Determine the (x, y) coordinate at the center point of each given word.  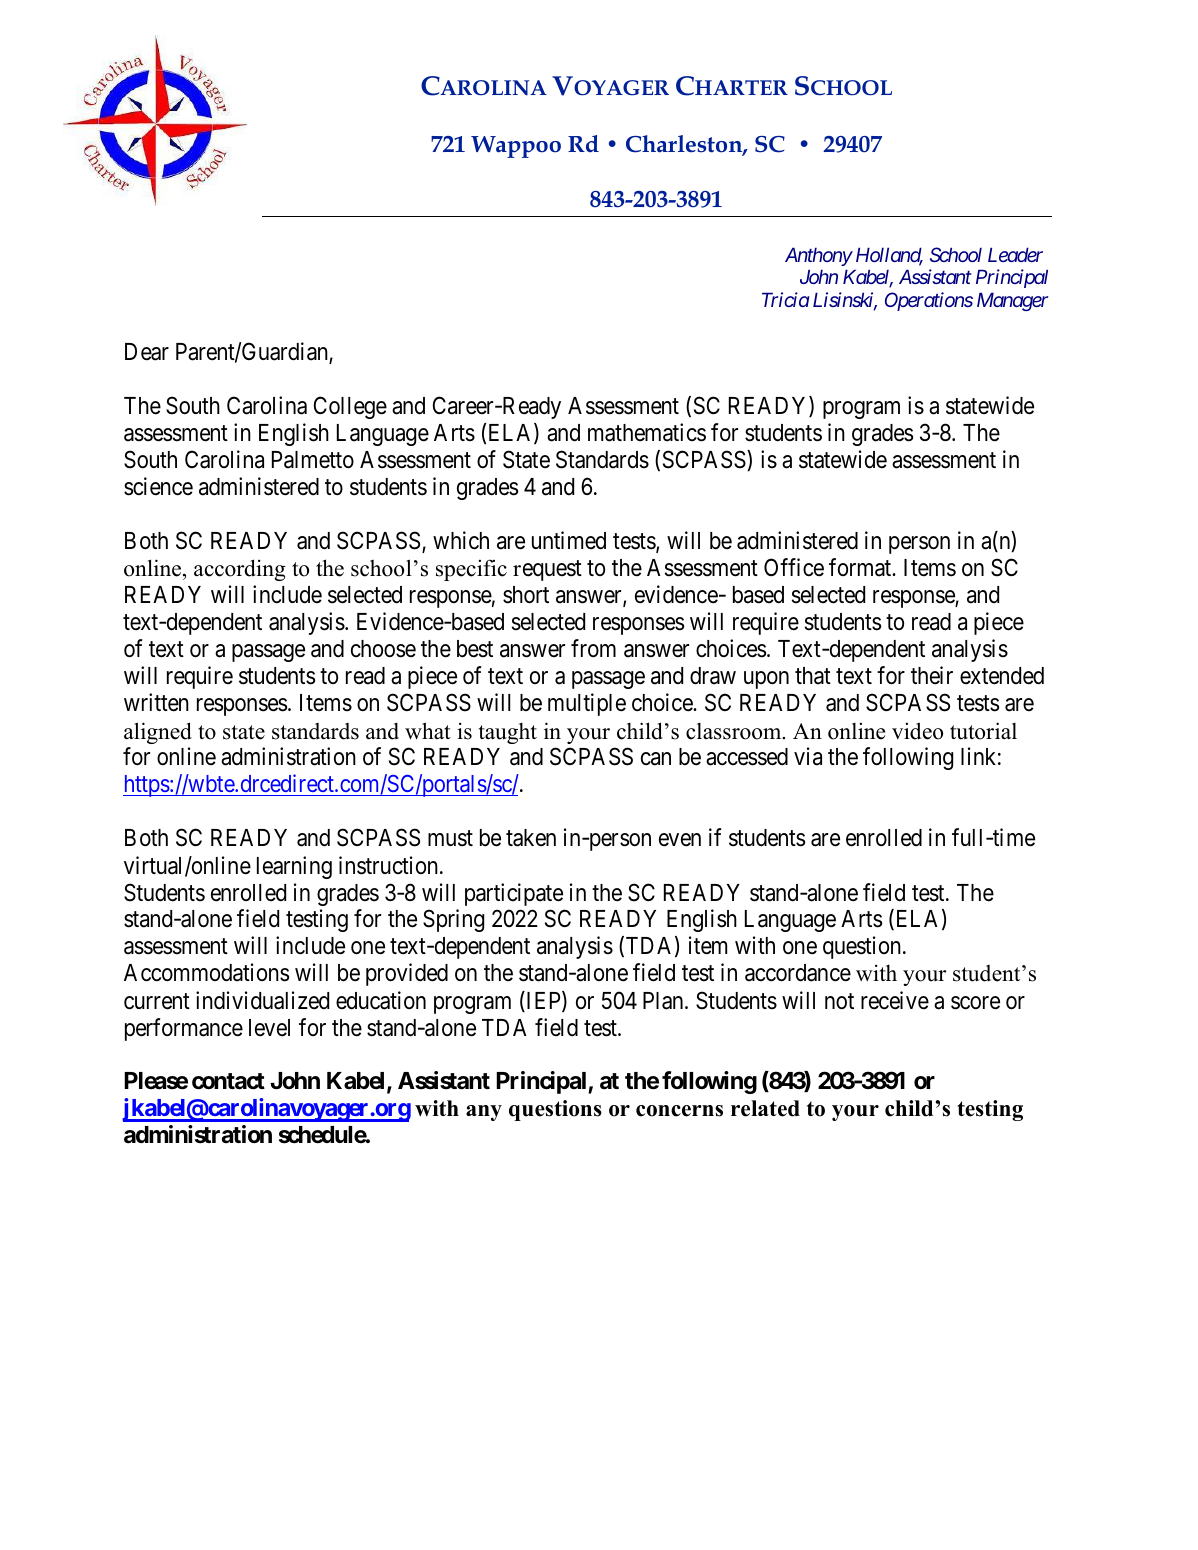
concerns (679, 1111)
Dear (147, 352)
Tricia (785, 299)
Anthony (818, 256)
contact (228, 1081)
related (765, 1108)
